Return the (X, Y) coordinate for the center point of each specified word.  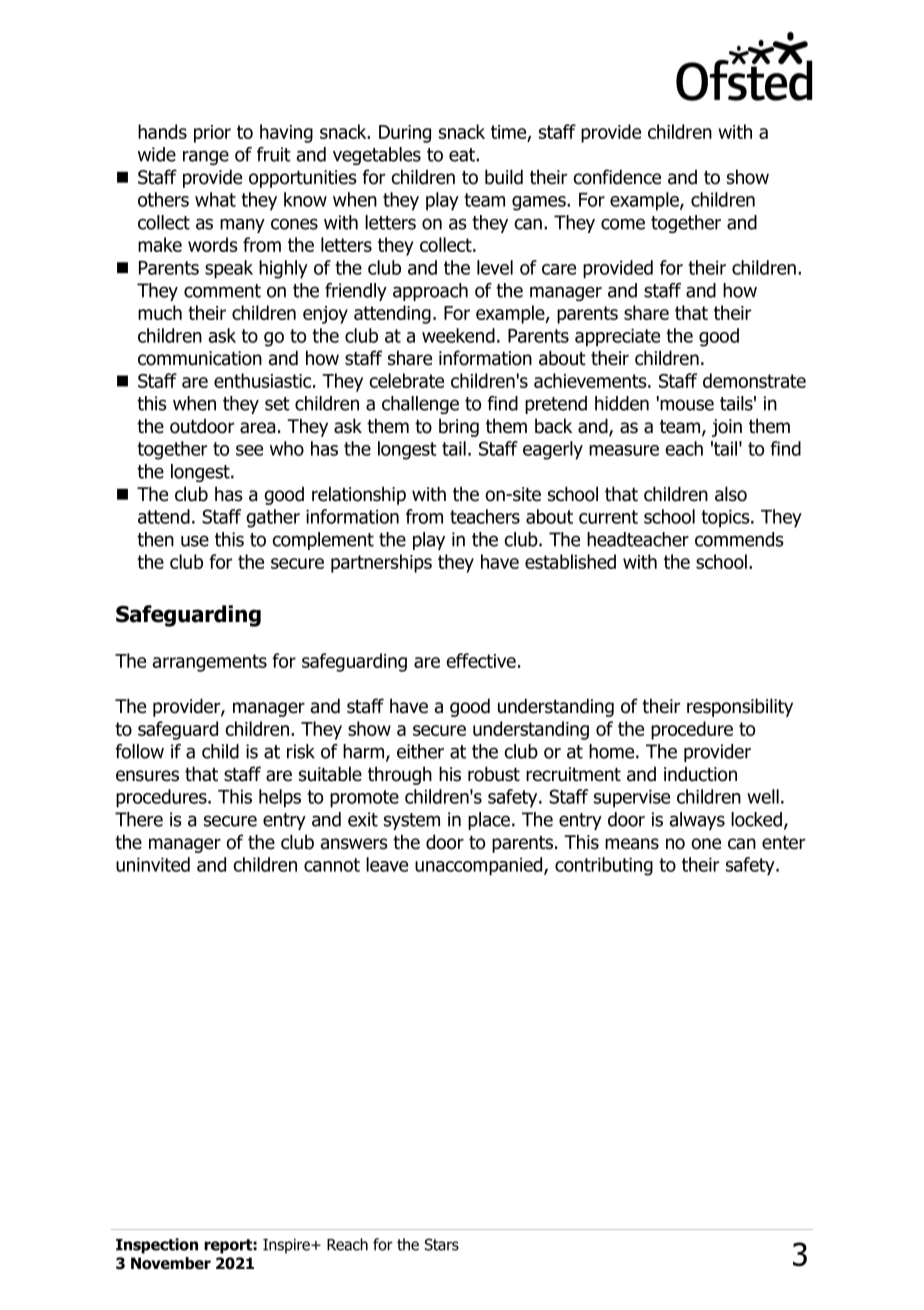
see (249, 450)
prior (212, 134)
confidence (617, 177)
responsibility (740, 707)
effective (481, 660)
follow (139, 751)
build (504, 177)
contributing (604, 866)
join (727, 428)
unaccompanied (480, 866)
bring (459, 427)
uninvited (153, 864)
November (171, 1263)
